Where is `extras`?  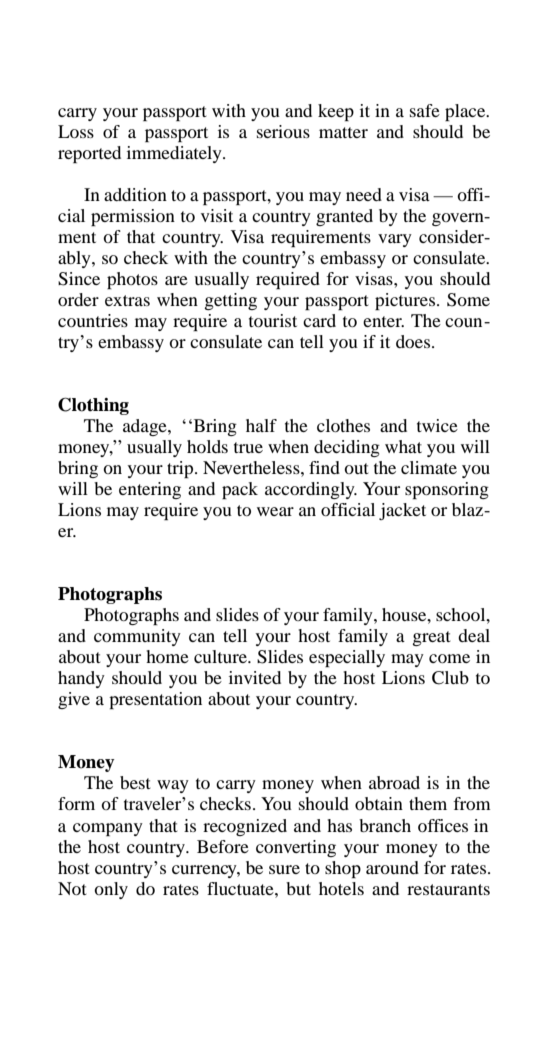
extras is located at coordinates (127, 300).
